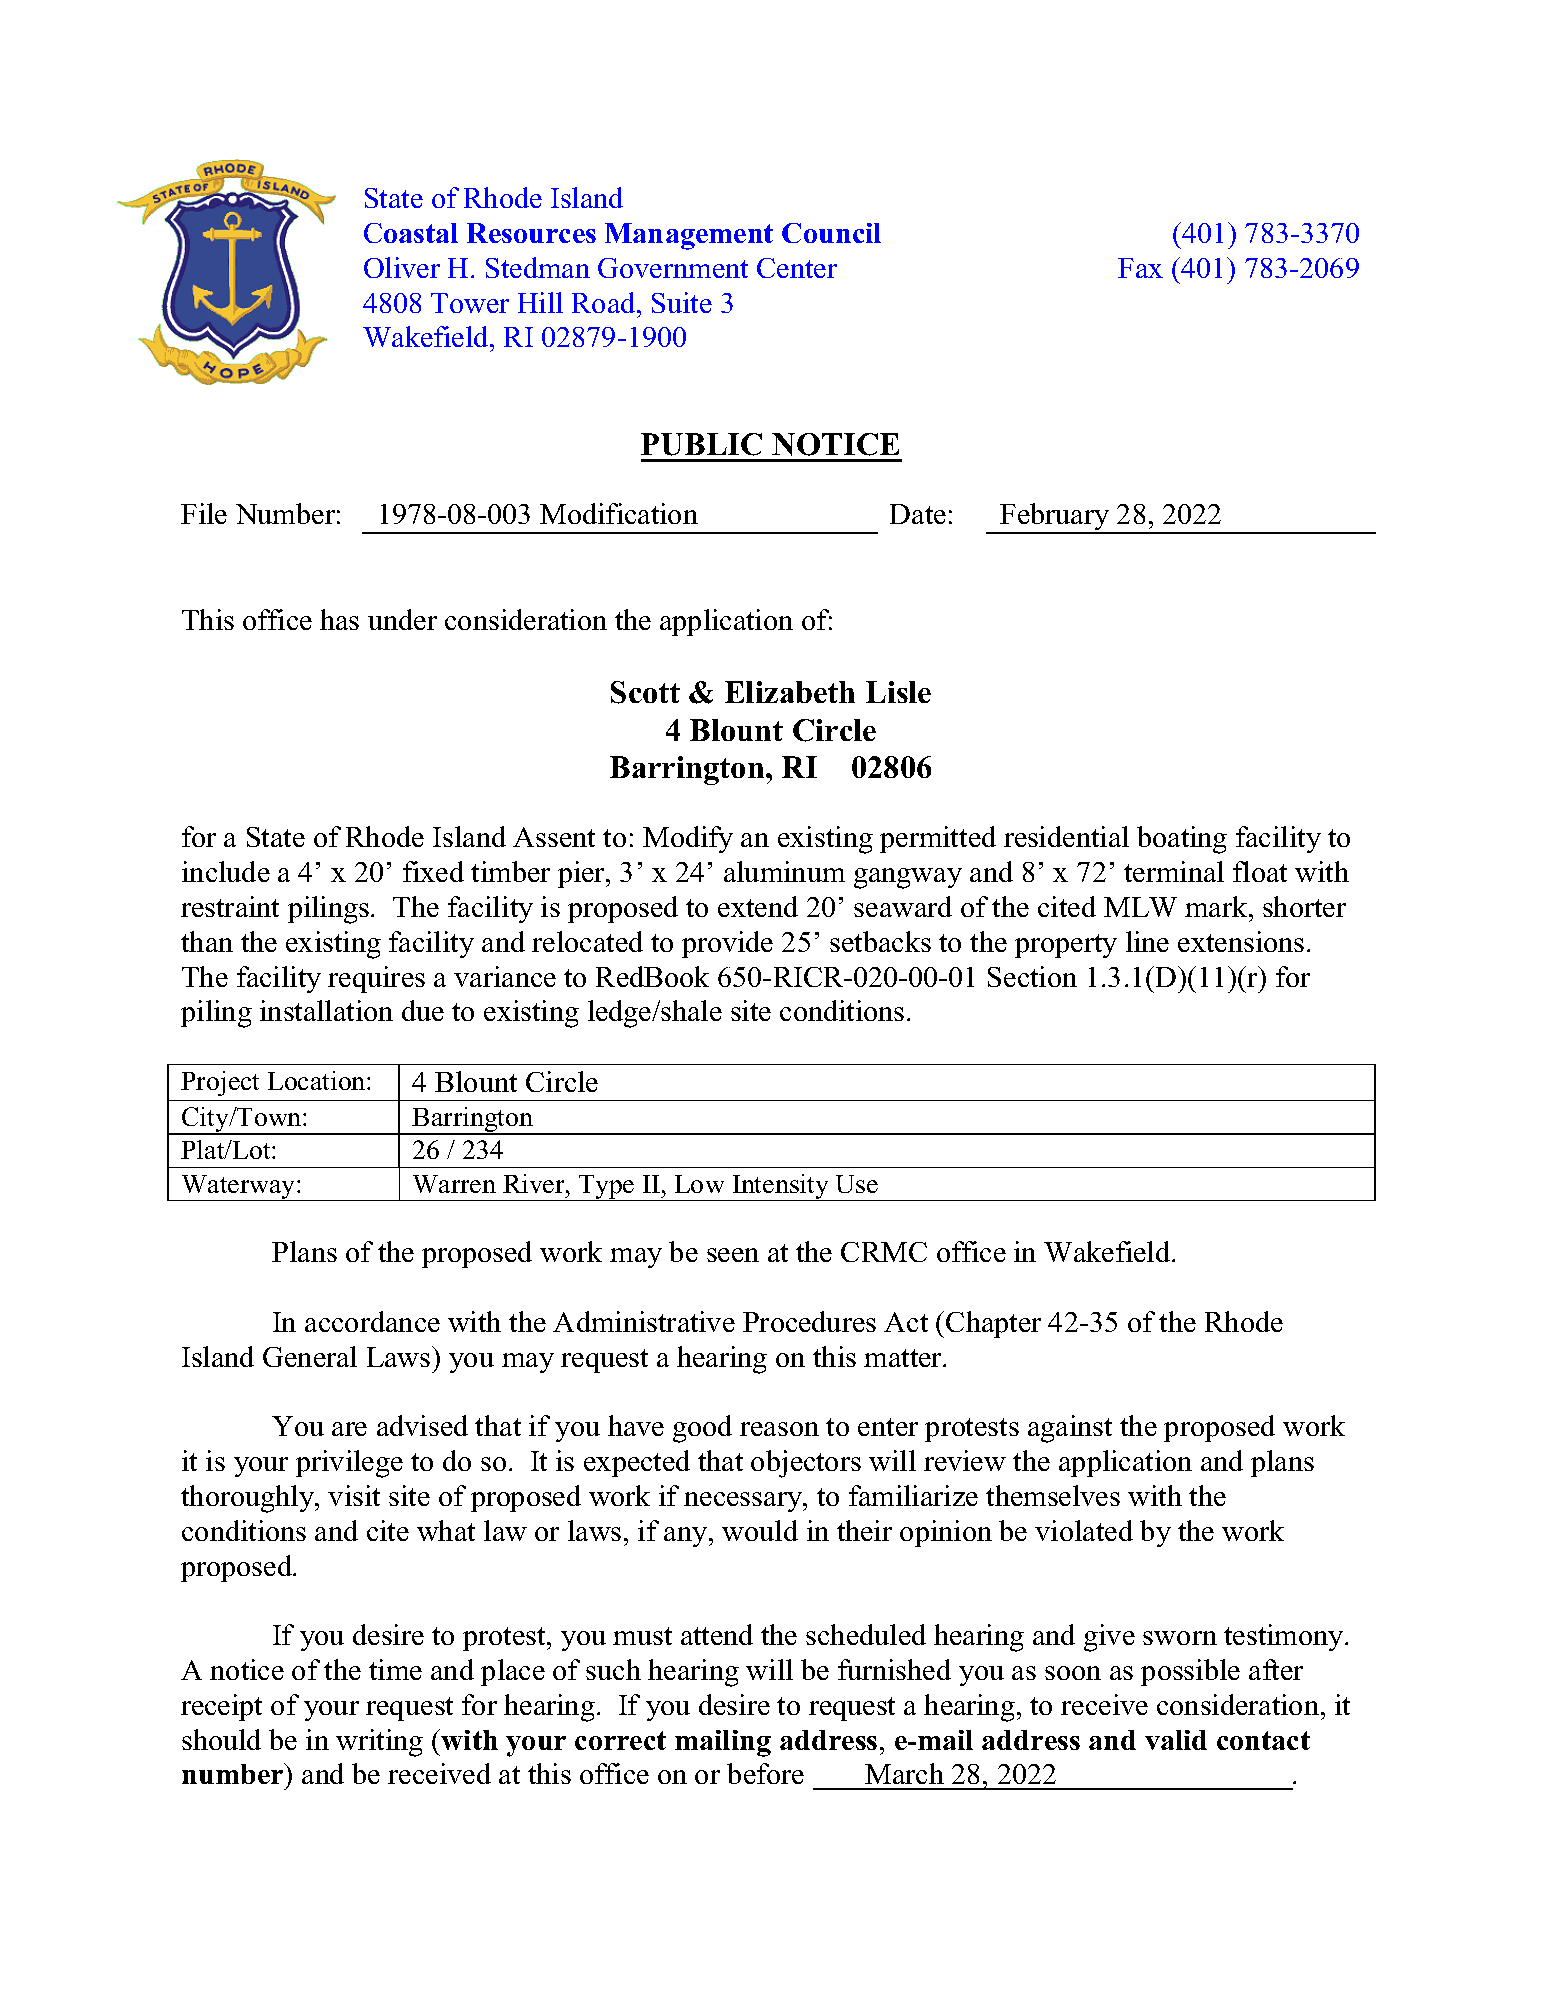 Image resolution: width=1543 pixels, height=1997 pixels. I want to click on fixed, so click(433, 871).
